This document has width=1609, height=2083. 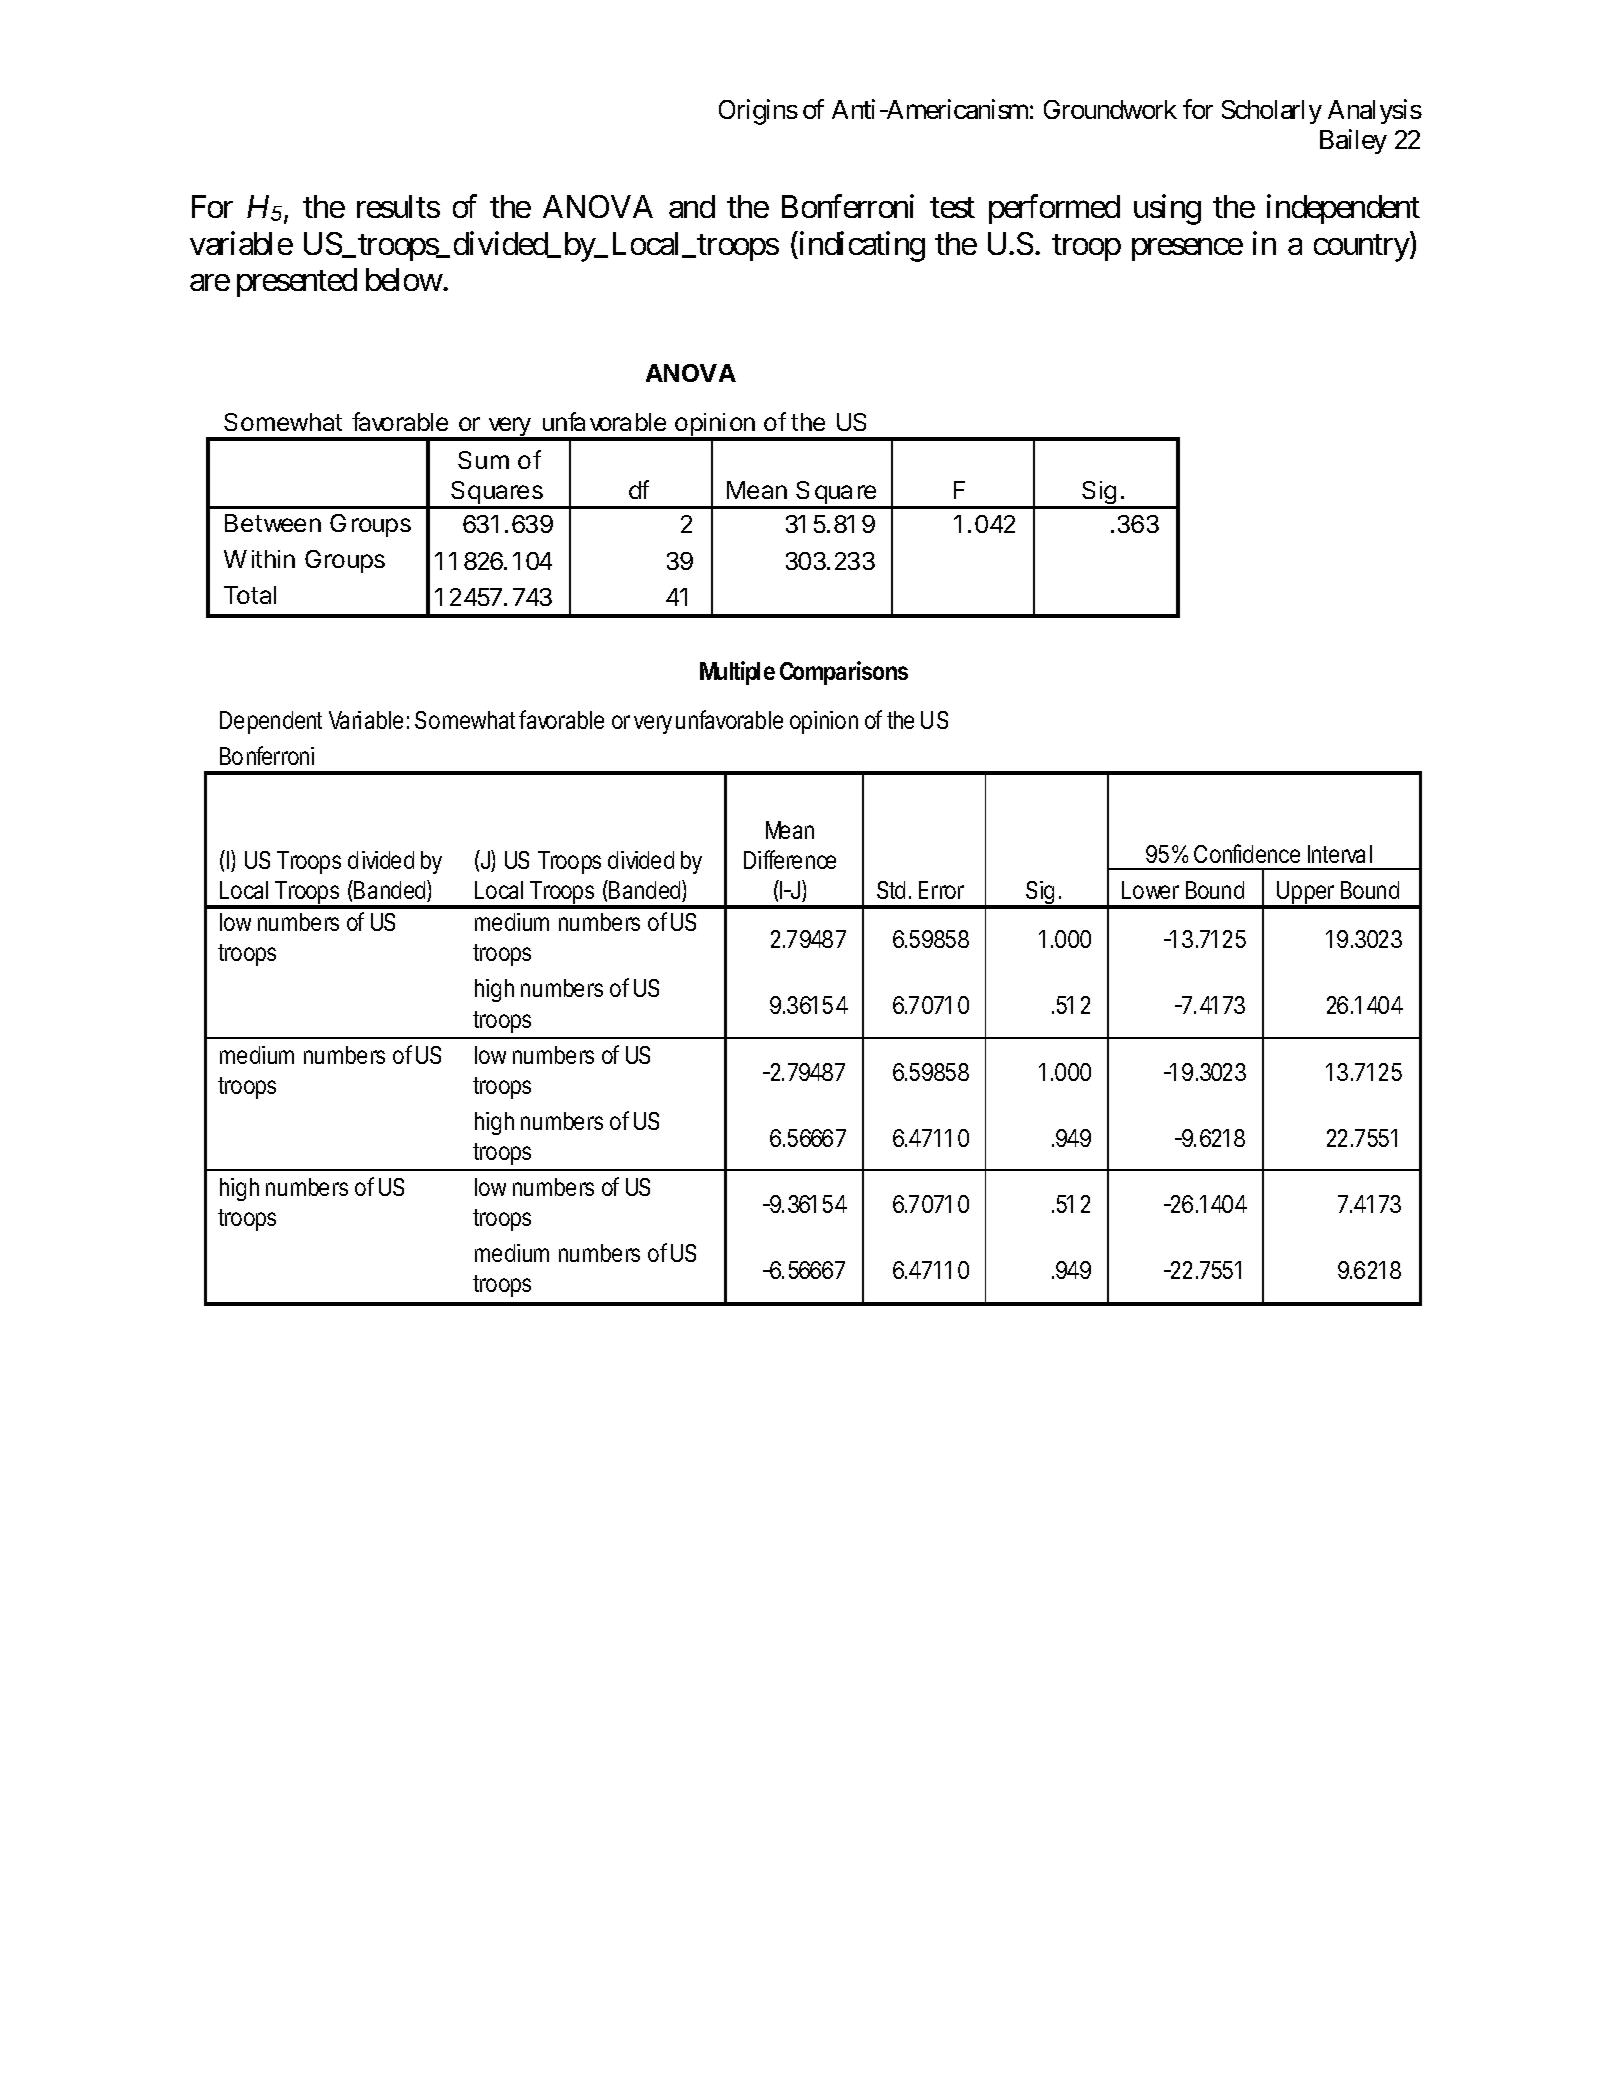 What do you see at coordinates (844, 673) in the document?
I see `Comparisons` at bounding box center [844, 673].
